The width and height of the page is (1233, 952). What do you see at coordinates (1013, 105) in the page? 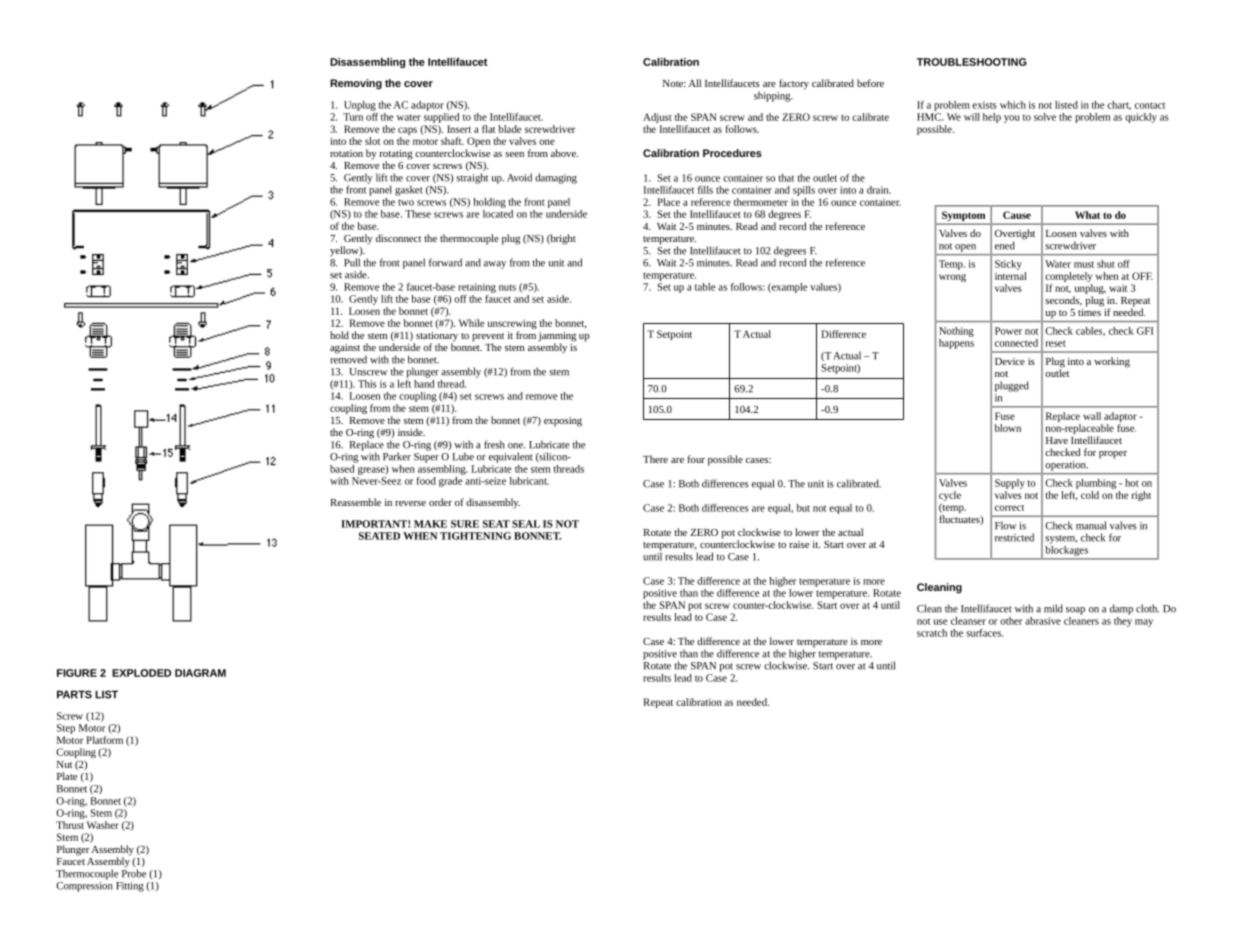
I see `which` at bounding box center [1013, 105].
